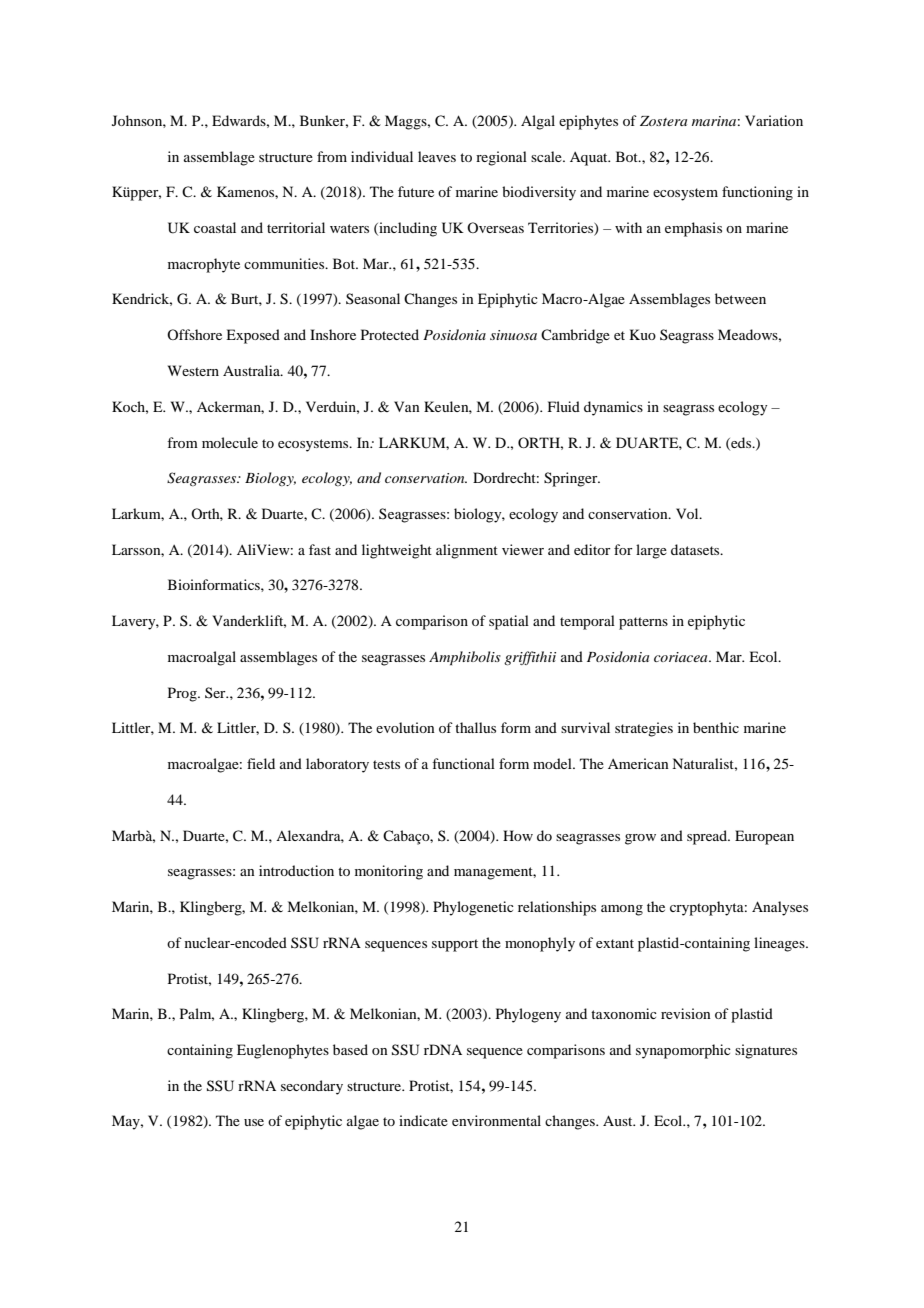 The image size is (924, 1308). Describe the element at coordinates (757, 193) in the image. I see `functioning` at that location.
